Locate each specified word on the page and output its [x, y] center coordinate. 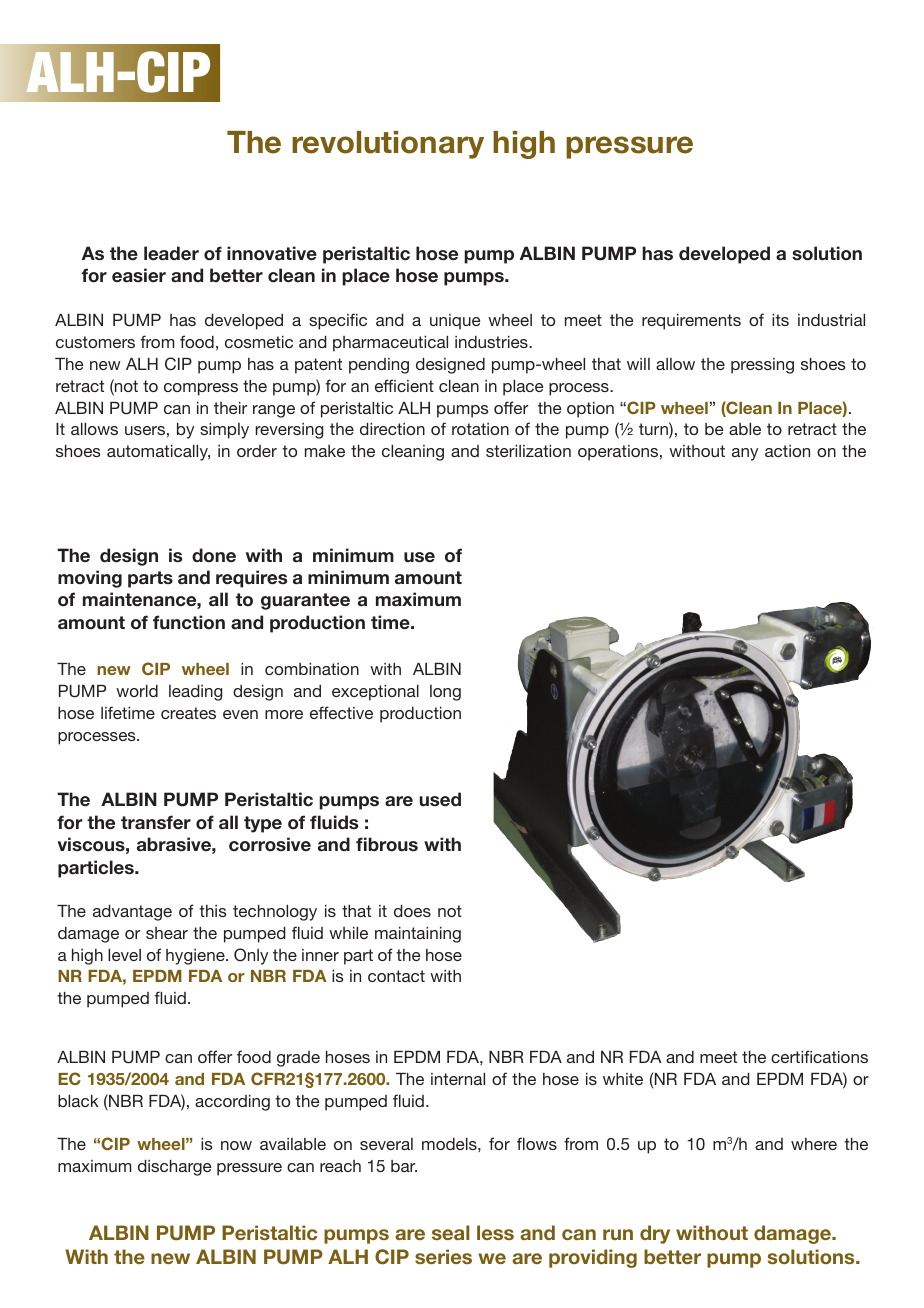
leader [171, 253]
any [745, 454]
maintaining [418, 935]
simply [224, 431]
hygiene [196, 957]
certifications [819, 1056]
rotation [480, 429]
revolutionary [388, 145]
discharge [174, 1168]
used [440, 799]
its [780, 320]
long [445, 693]
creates [188, 713]
